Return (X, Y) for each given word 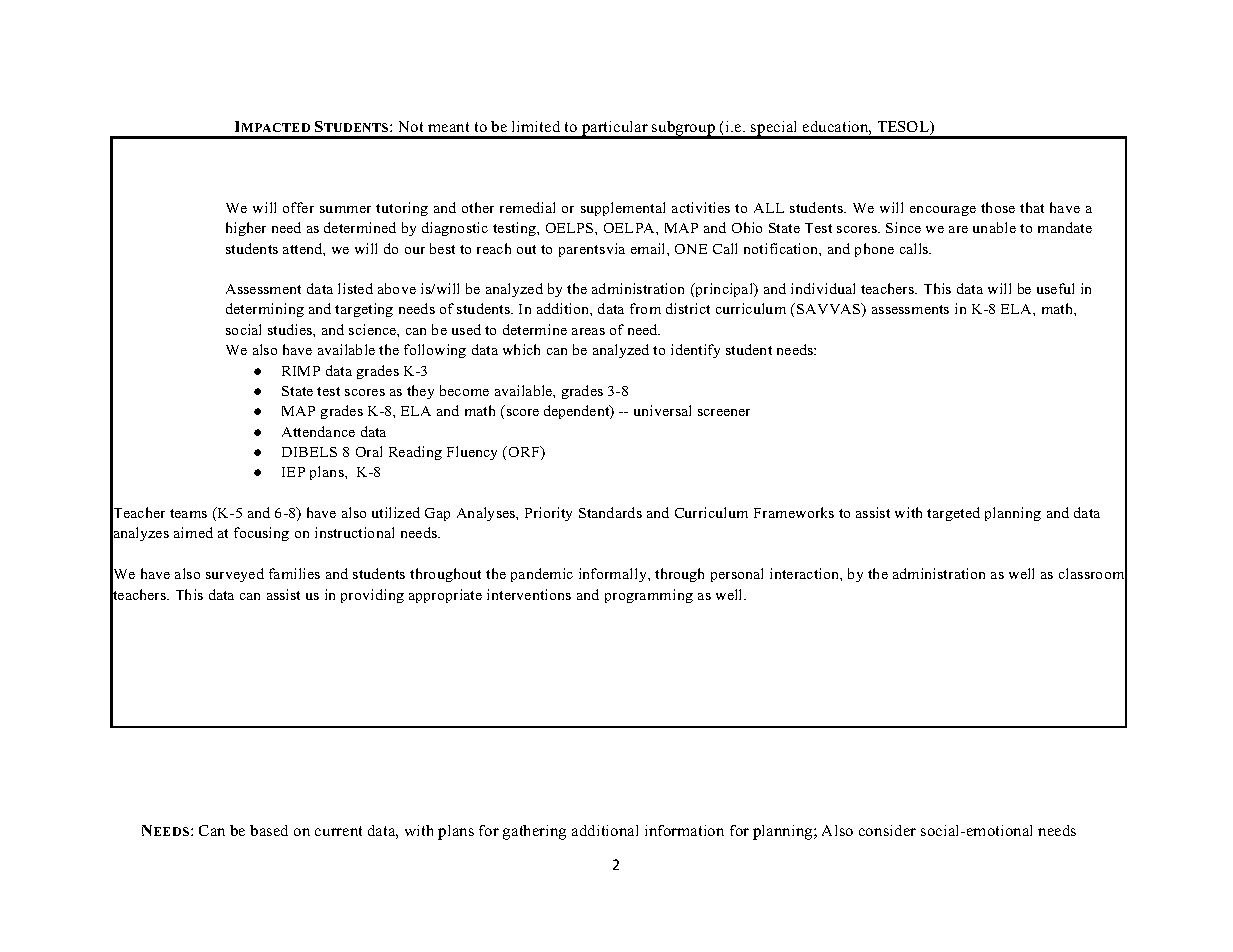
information (684, 830)
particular (615, 130)
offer (298, 207)
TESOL (905, 128)
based (269, 830)
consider (887, 830)
